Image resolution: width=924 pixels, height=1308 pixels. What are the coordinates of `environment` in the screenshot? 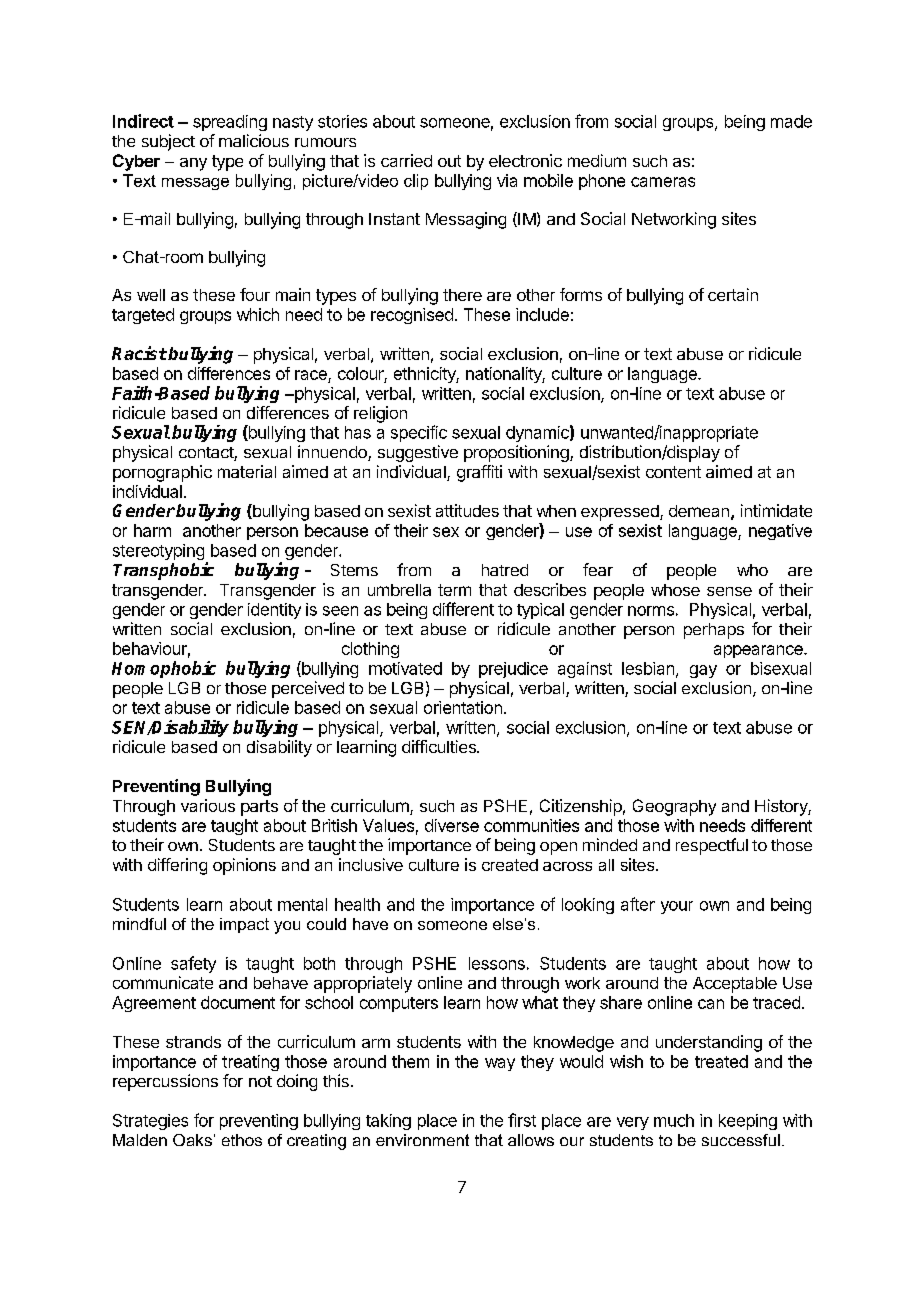 It's located at (422, 1140).
